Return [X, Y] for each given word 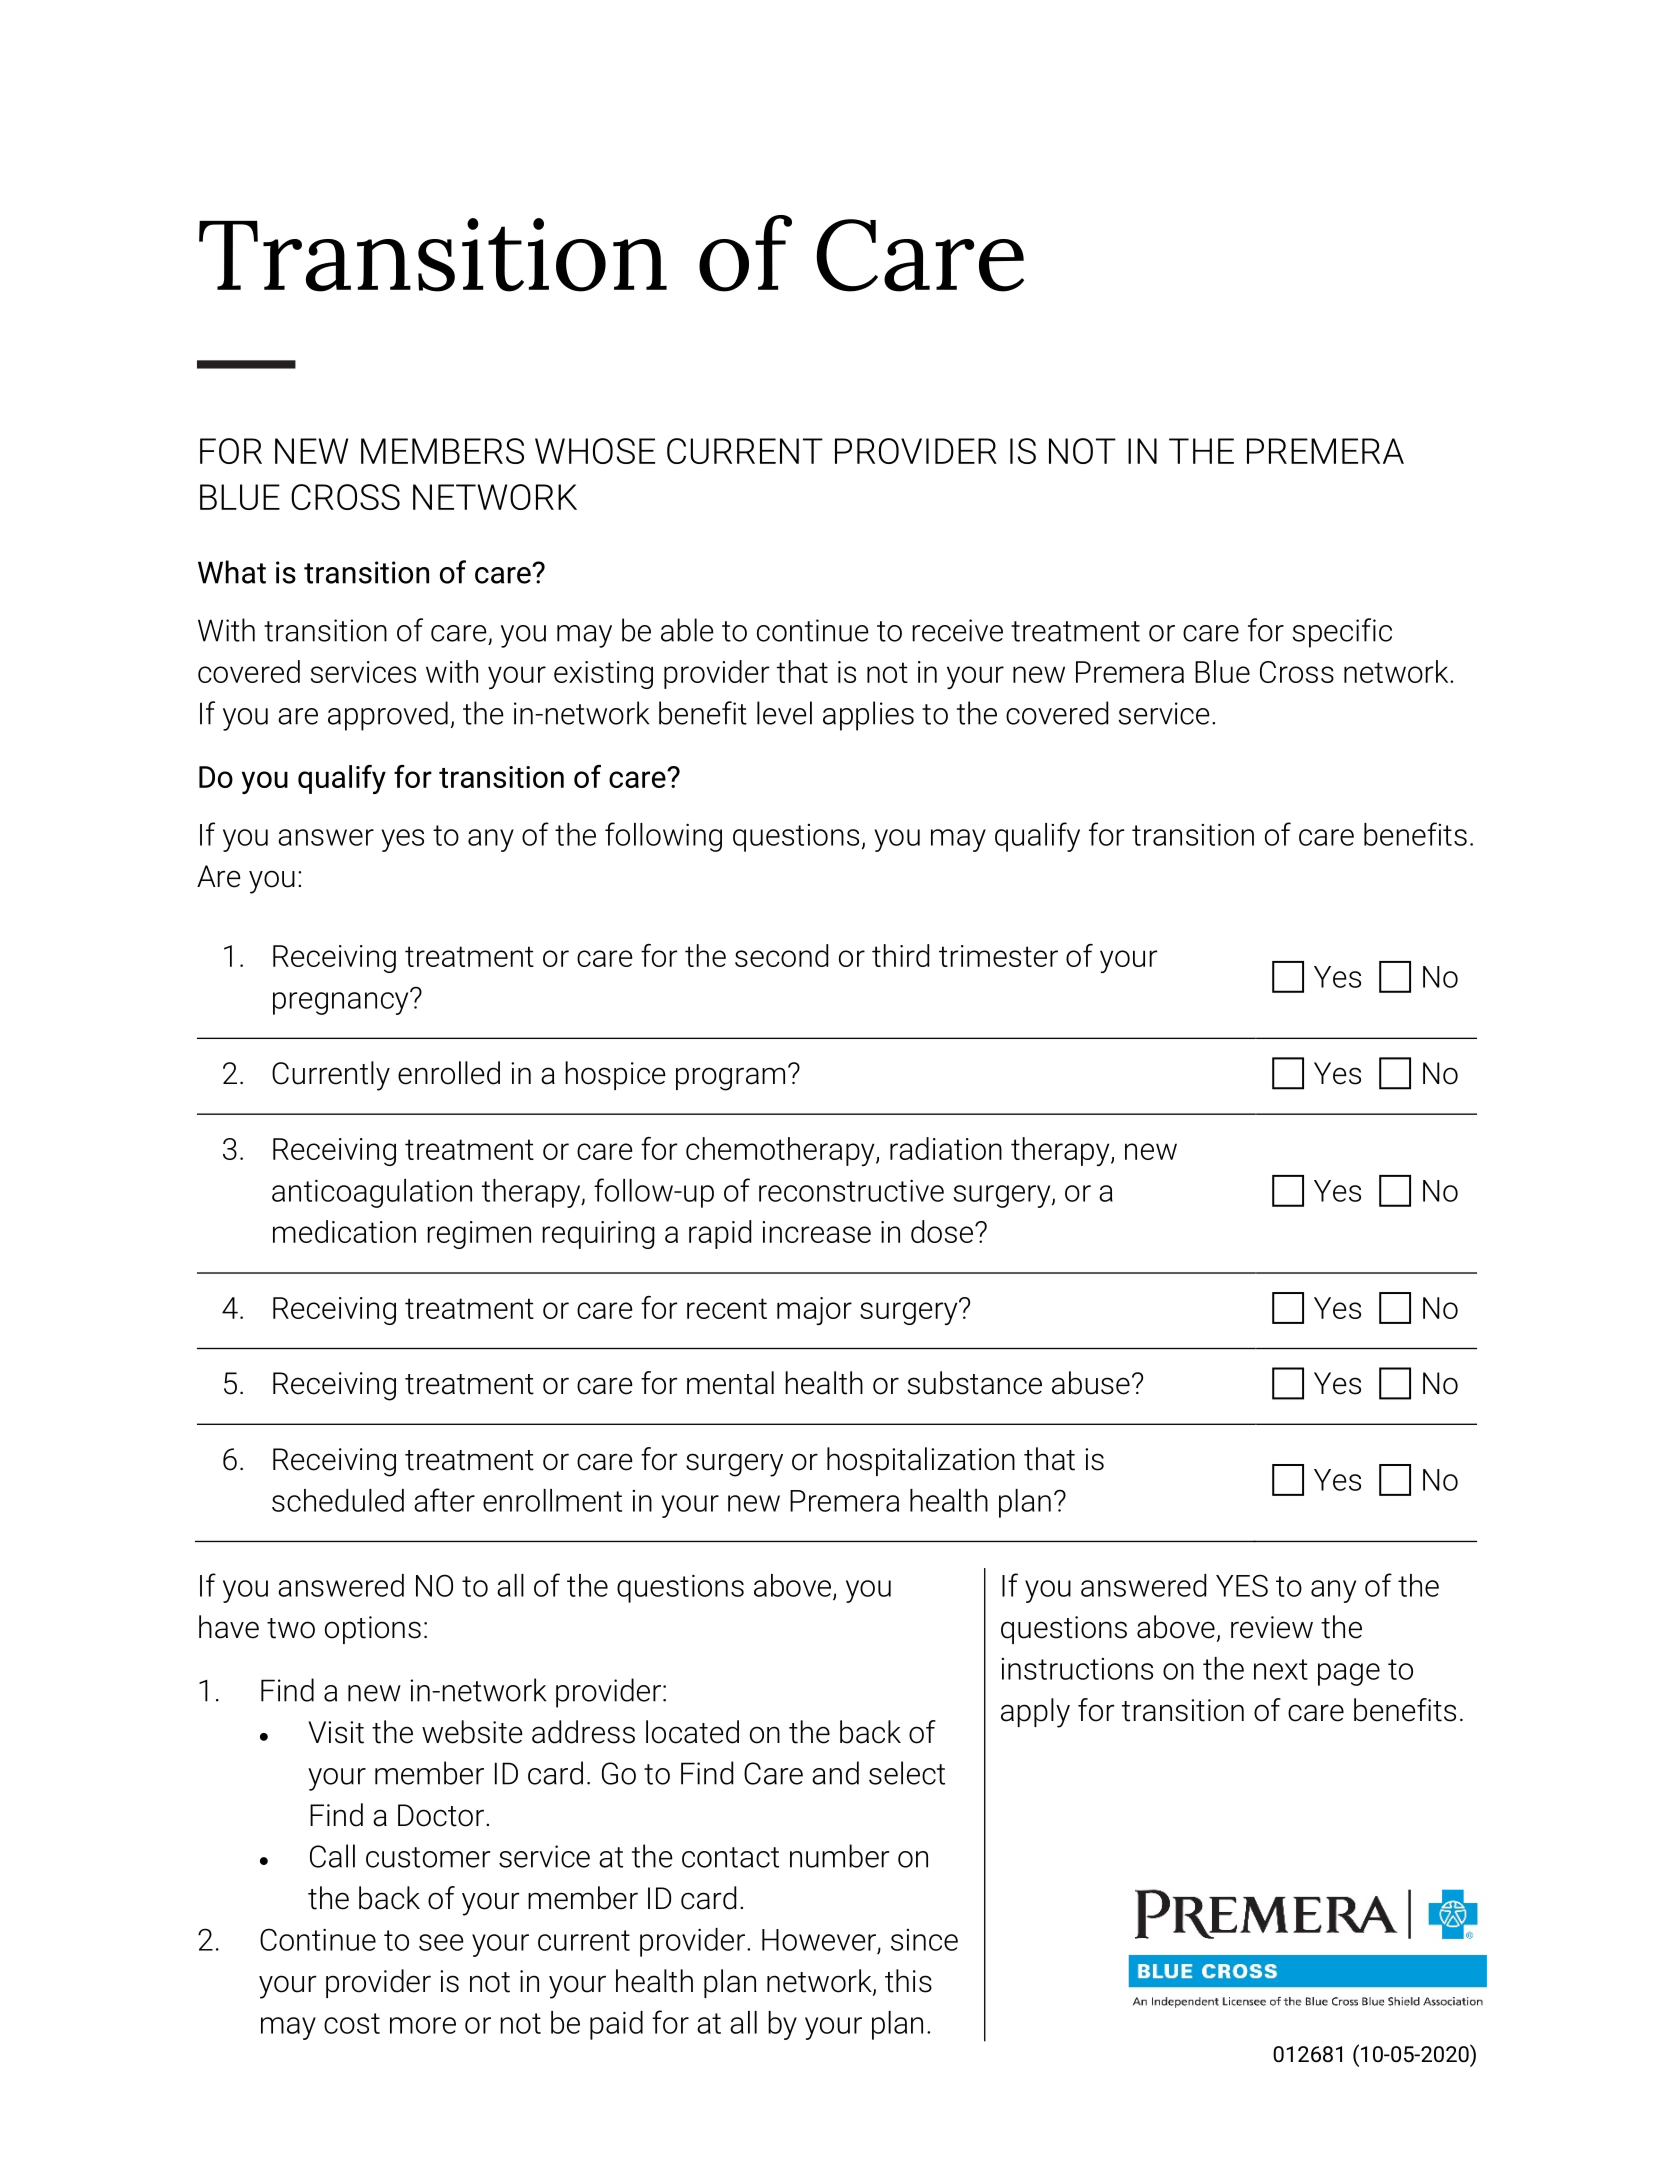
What [232, 572]
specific [1342, 633]
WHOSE [595, 451]
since [924, 1940]
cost [352, 2023]
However [819, 1940]
